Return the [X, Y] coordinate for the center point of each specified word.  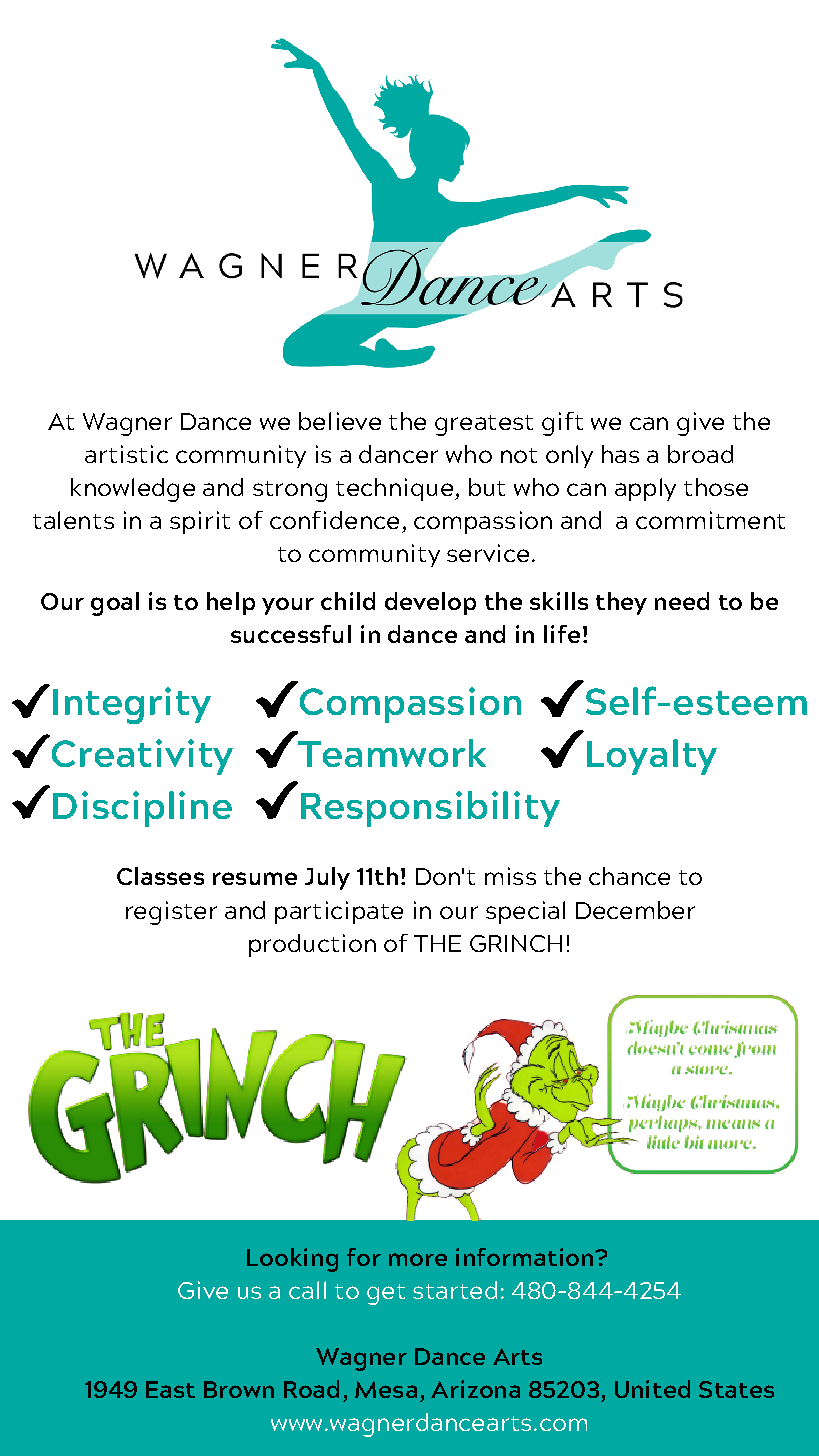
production [312, 945]
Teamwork [392, 753]
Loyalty [652, 757]
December [635, 910]
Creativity [142, 757]
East [170, 1389]
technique [394, 489]
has [620, 454]
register [171, 913]
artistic [126, 454]
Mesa [386, 1389]
